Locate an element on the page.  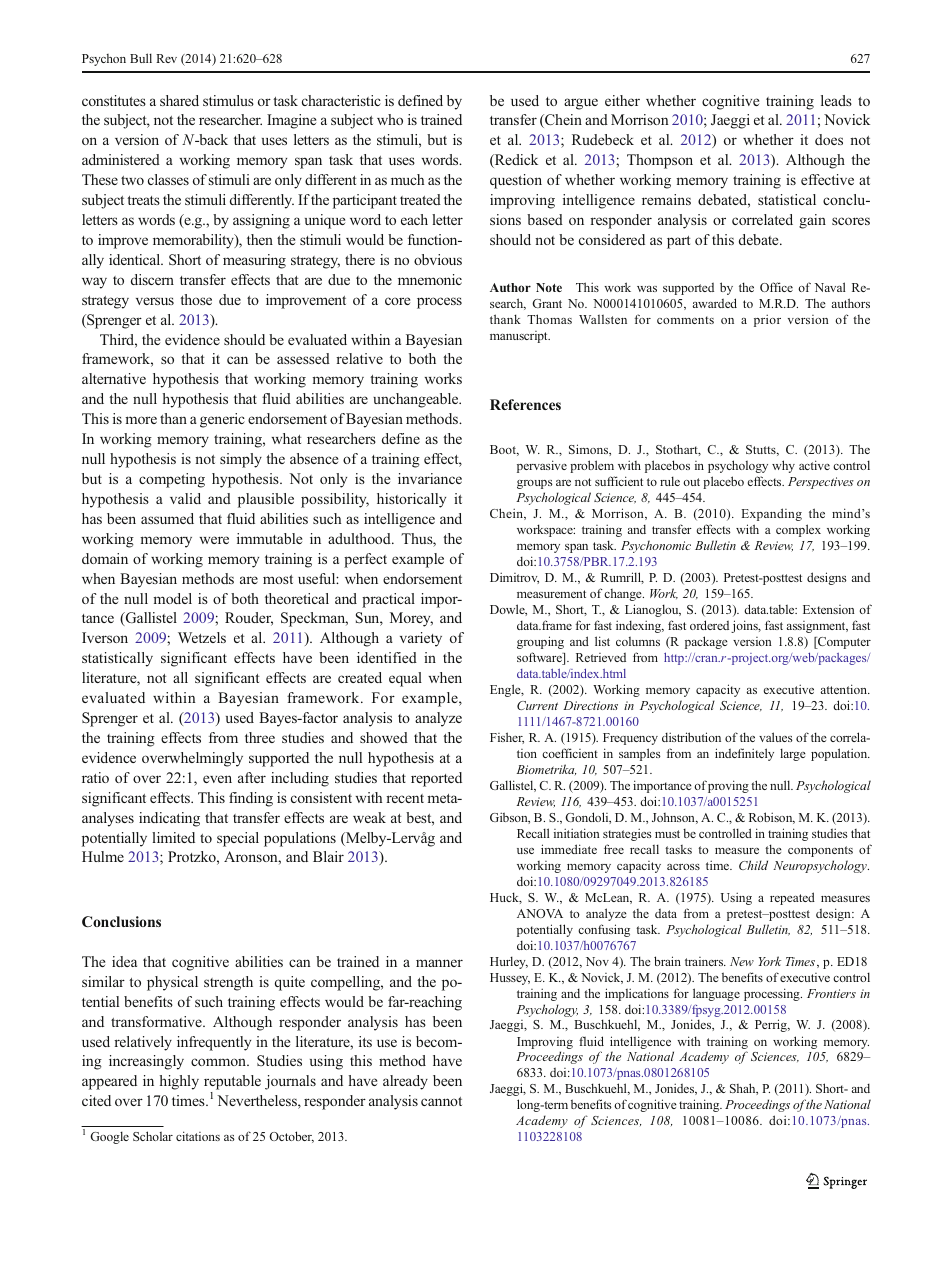
indefinitely is located at coordinates (744, 754).
